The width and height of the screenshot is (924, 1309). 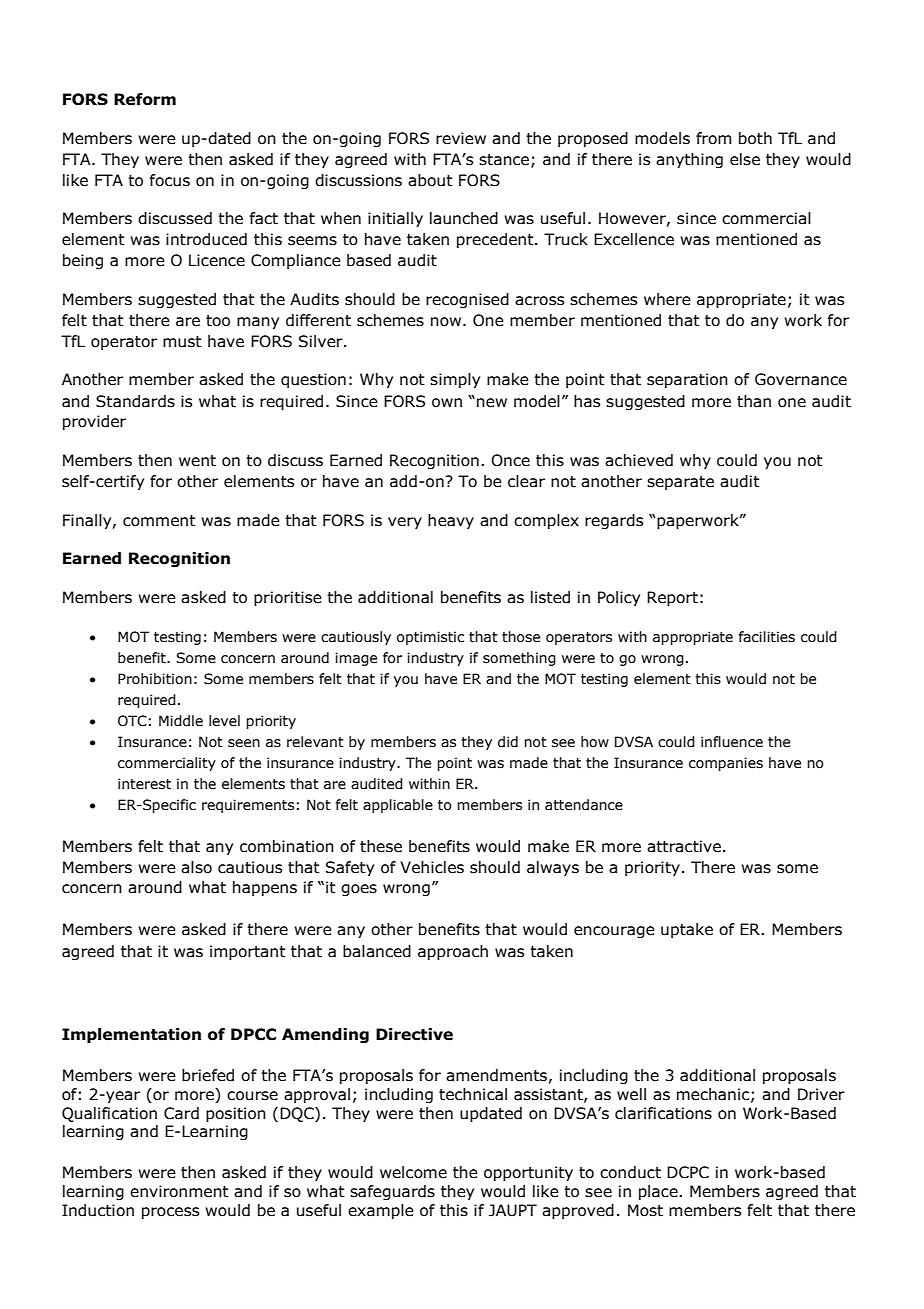 What do you see at coordinates (461, 138) in the screenshot?
I see `review` at bounding box center [461, 138].
